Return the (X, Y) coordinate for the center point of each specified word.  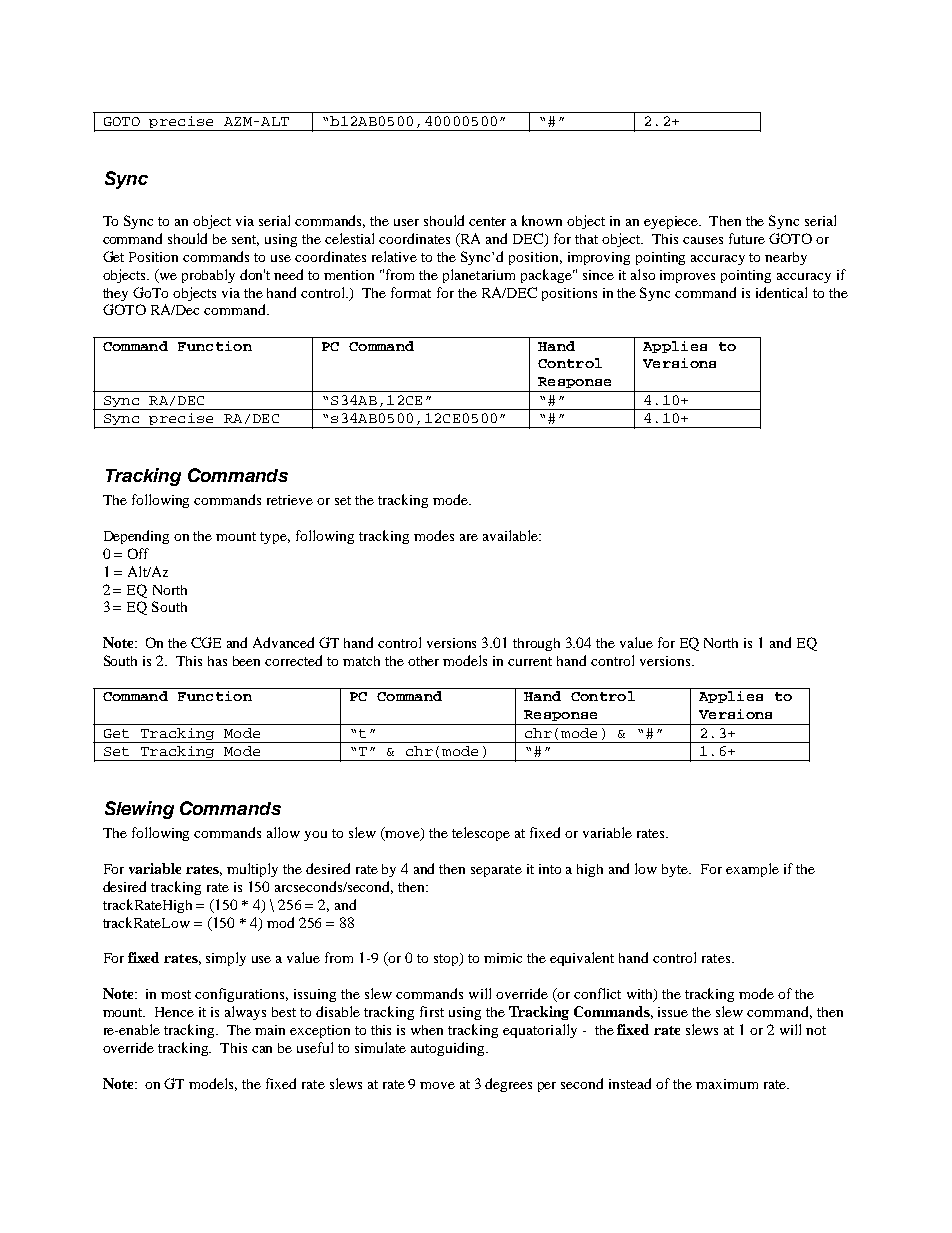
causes (703, 240)
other (423, 661)
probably (208, 276)
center (487, 221)
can (262, 1049)
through (536, 644)
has (217, 661)
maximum (727, 1084)
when (427, 1030)
